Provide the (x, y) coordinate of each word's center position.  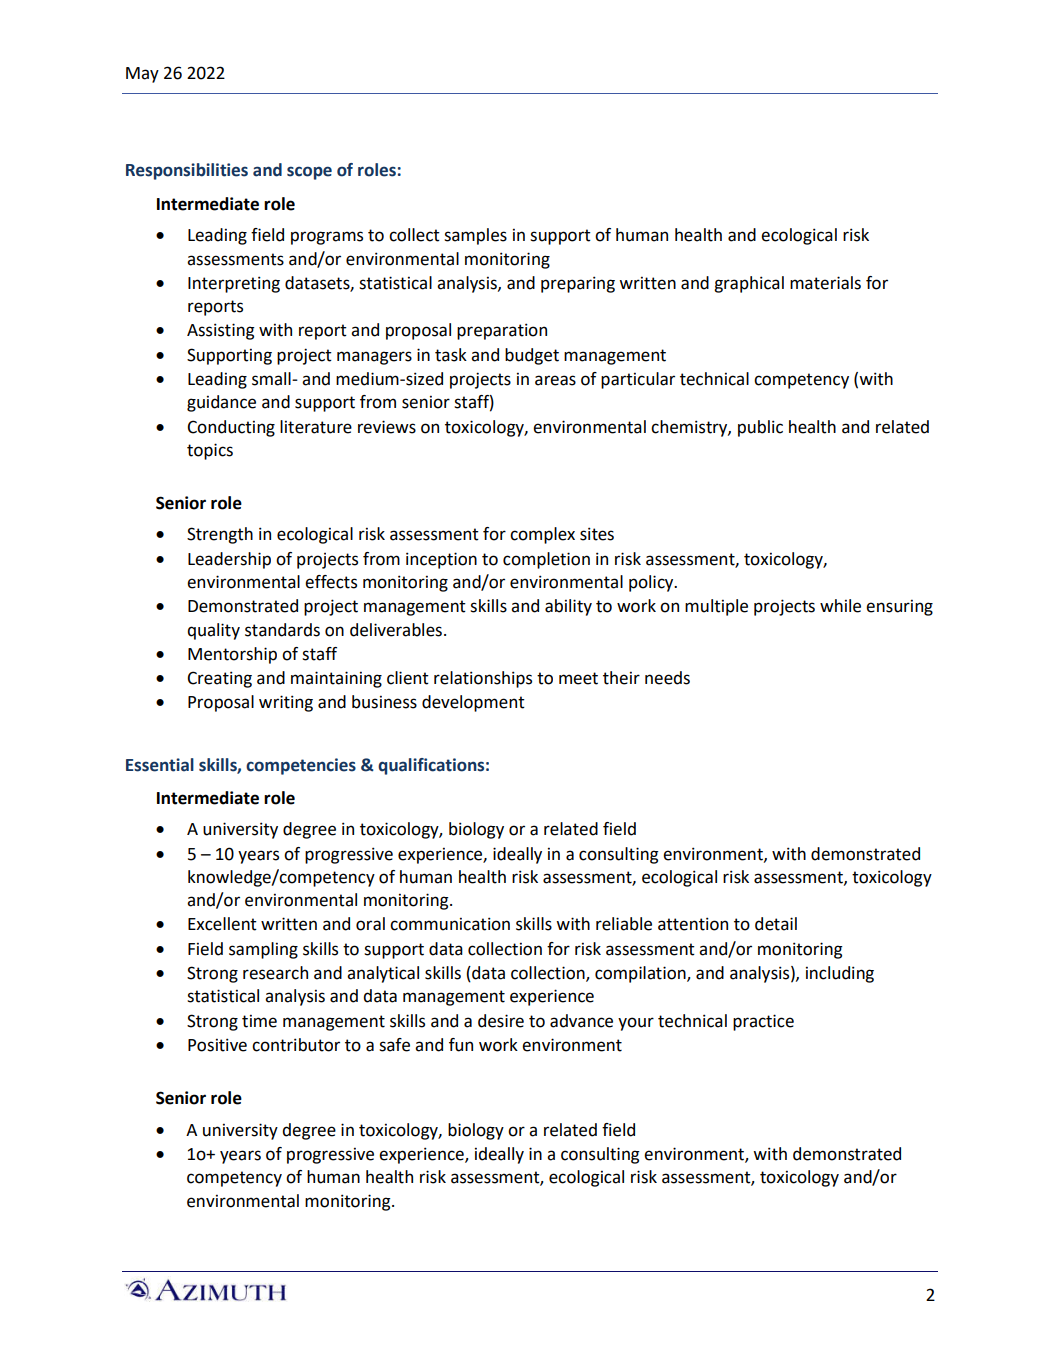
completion (546, 560)
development (473, 703)
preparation (502, 331)
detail (776, 924)
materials (825, 283)
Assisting (221, 331)
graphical (749, 284)
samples (475, 236)
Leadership (229, 560)
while (840, 606)
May (142, 75)
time (259, 1021)
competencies (301, 766)
